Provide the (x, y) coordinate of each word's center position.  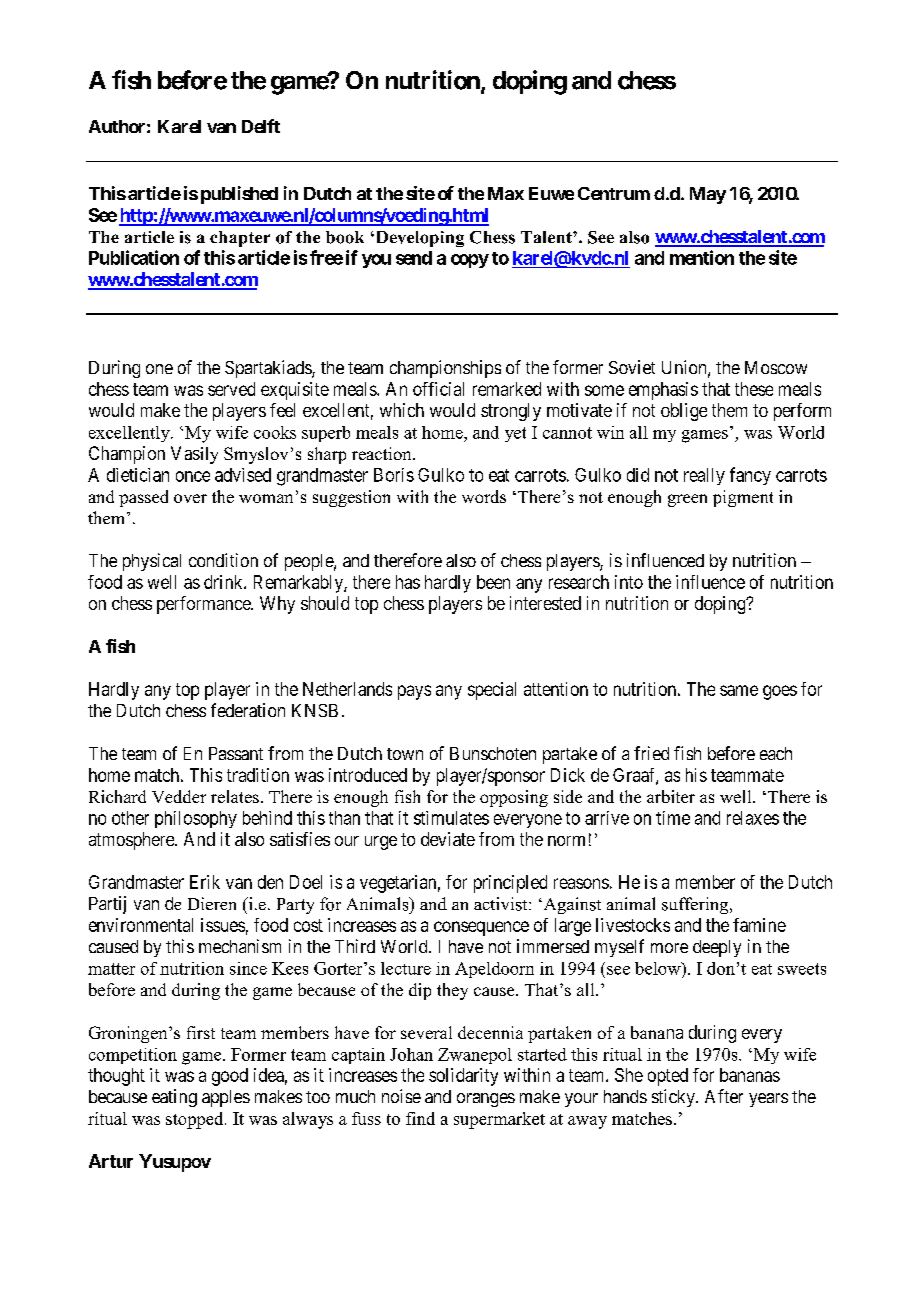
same (739, 690)
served (231, 389)
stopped (196, 1120)
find (420, 1118)
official (438, 389)
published (239, 195)
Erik (205, 882)
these (754, 389)
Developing (418, 239)
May (708, 195)
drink (224, 582)
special (492, 691)
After (724, 1096)
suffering (696, 905)
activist (502, 904)
